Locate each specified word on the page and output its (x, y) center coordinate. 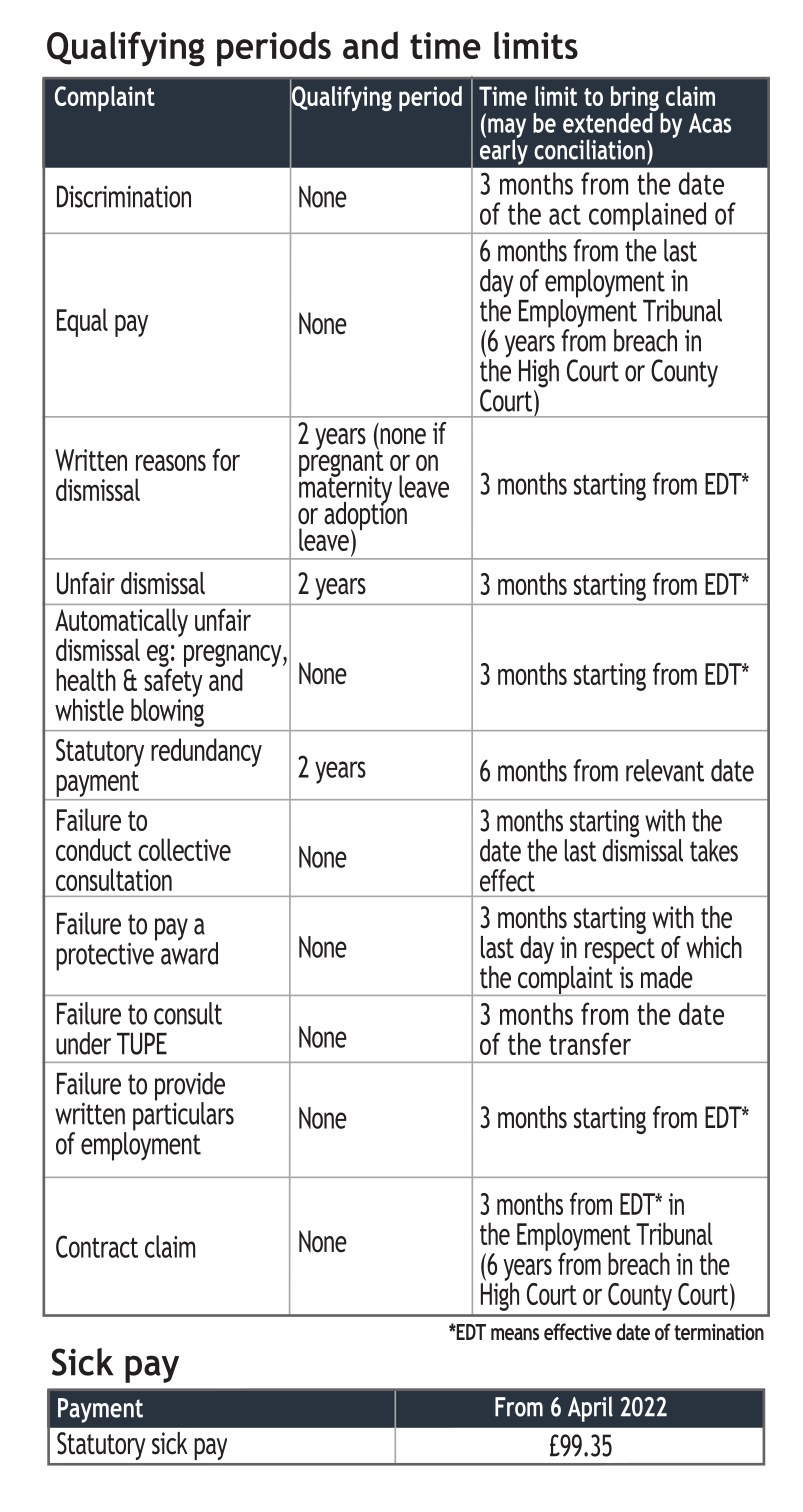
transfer (590, 1043)
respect (620, 952)
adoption (365, 516)
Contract (97, 1246)
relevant (665, 770)
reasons (171, 463)
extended (609, 121)
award (189, 952)
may (507, 129)
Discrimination (124, 196)
